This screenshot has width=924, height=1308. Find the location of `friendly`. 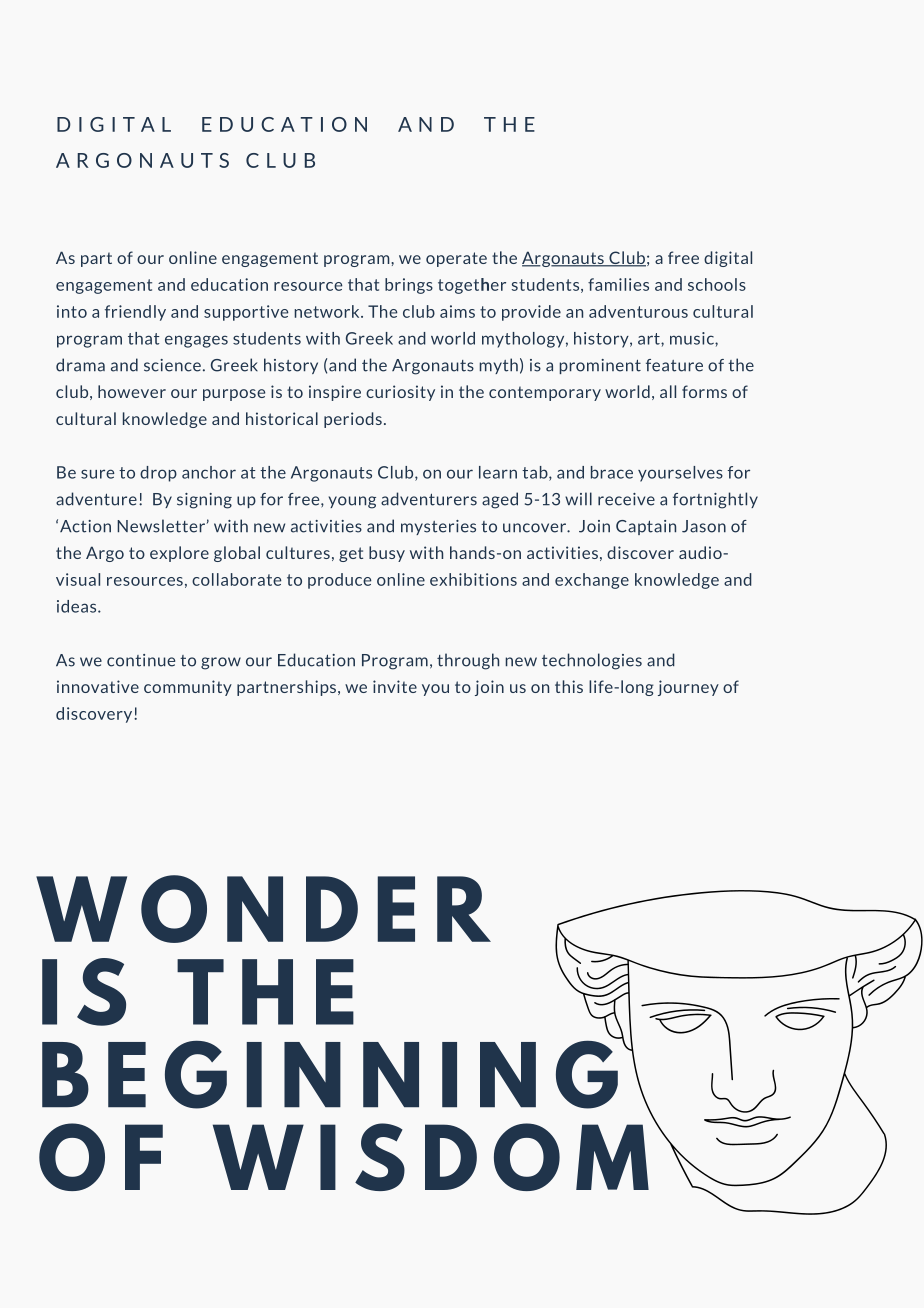

friendly is located at coordinates (135, 313).
